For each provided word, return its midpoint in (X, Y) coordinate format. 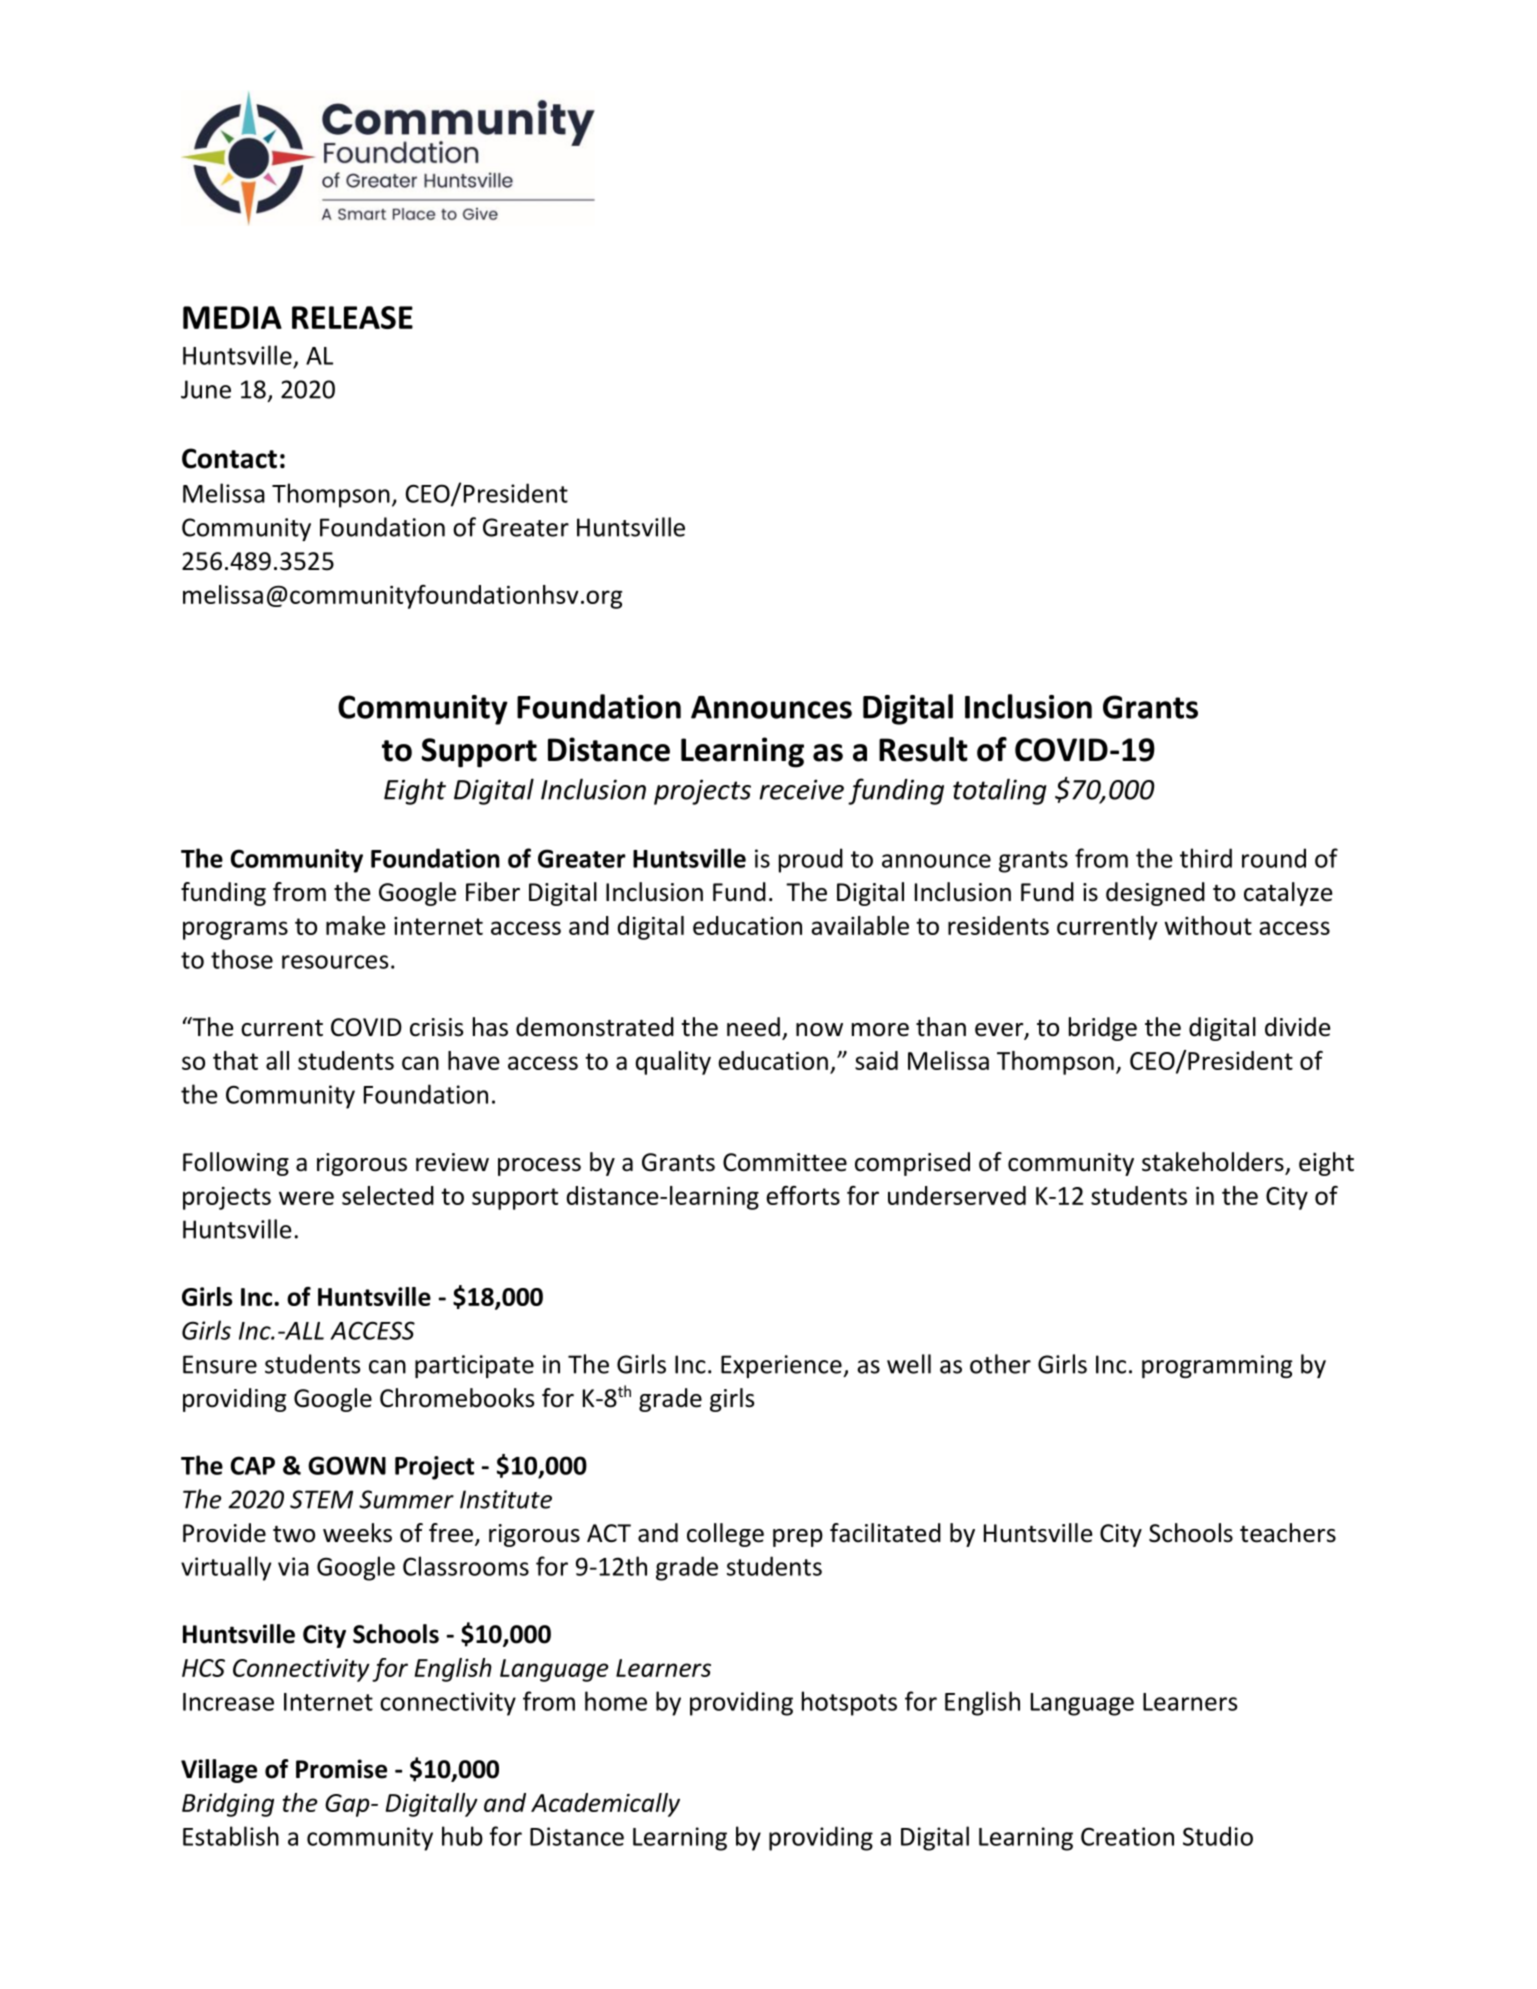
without (1208, 925)
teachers (1288, 1533)
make (356, 925)
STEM (321, 1499)
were (306, 1198)
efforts (803, 1195)
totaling (1000, 791)
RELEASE (352, 317)
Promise (341, 1769)
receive (801, 789)
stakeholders (1213, 1162)
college (725, 1535)
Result (923, 749)
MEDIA (232, 317)
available (860, 925)
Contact (229, 458)
